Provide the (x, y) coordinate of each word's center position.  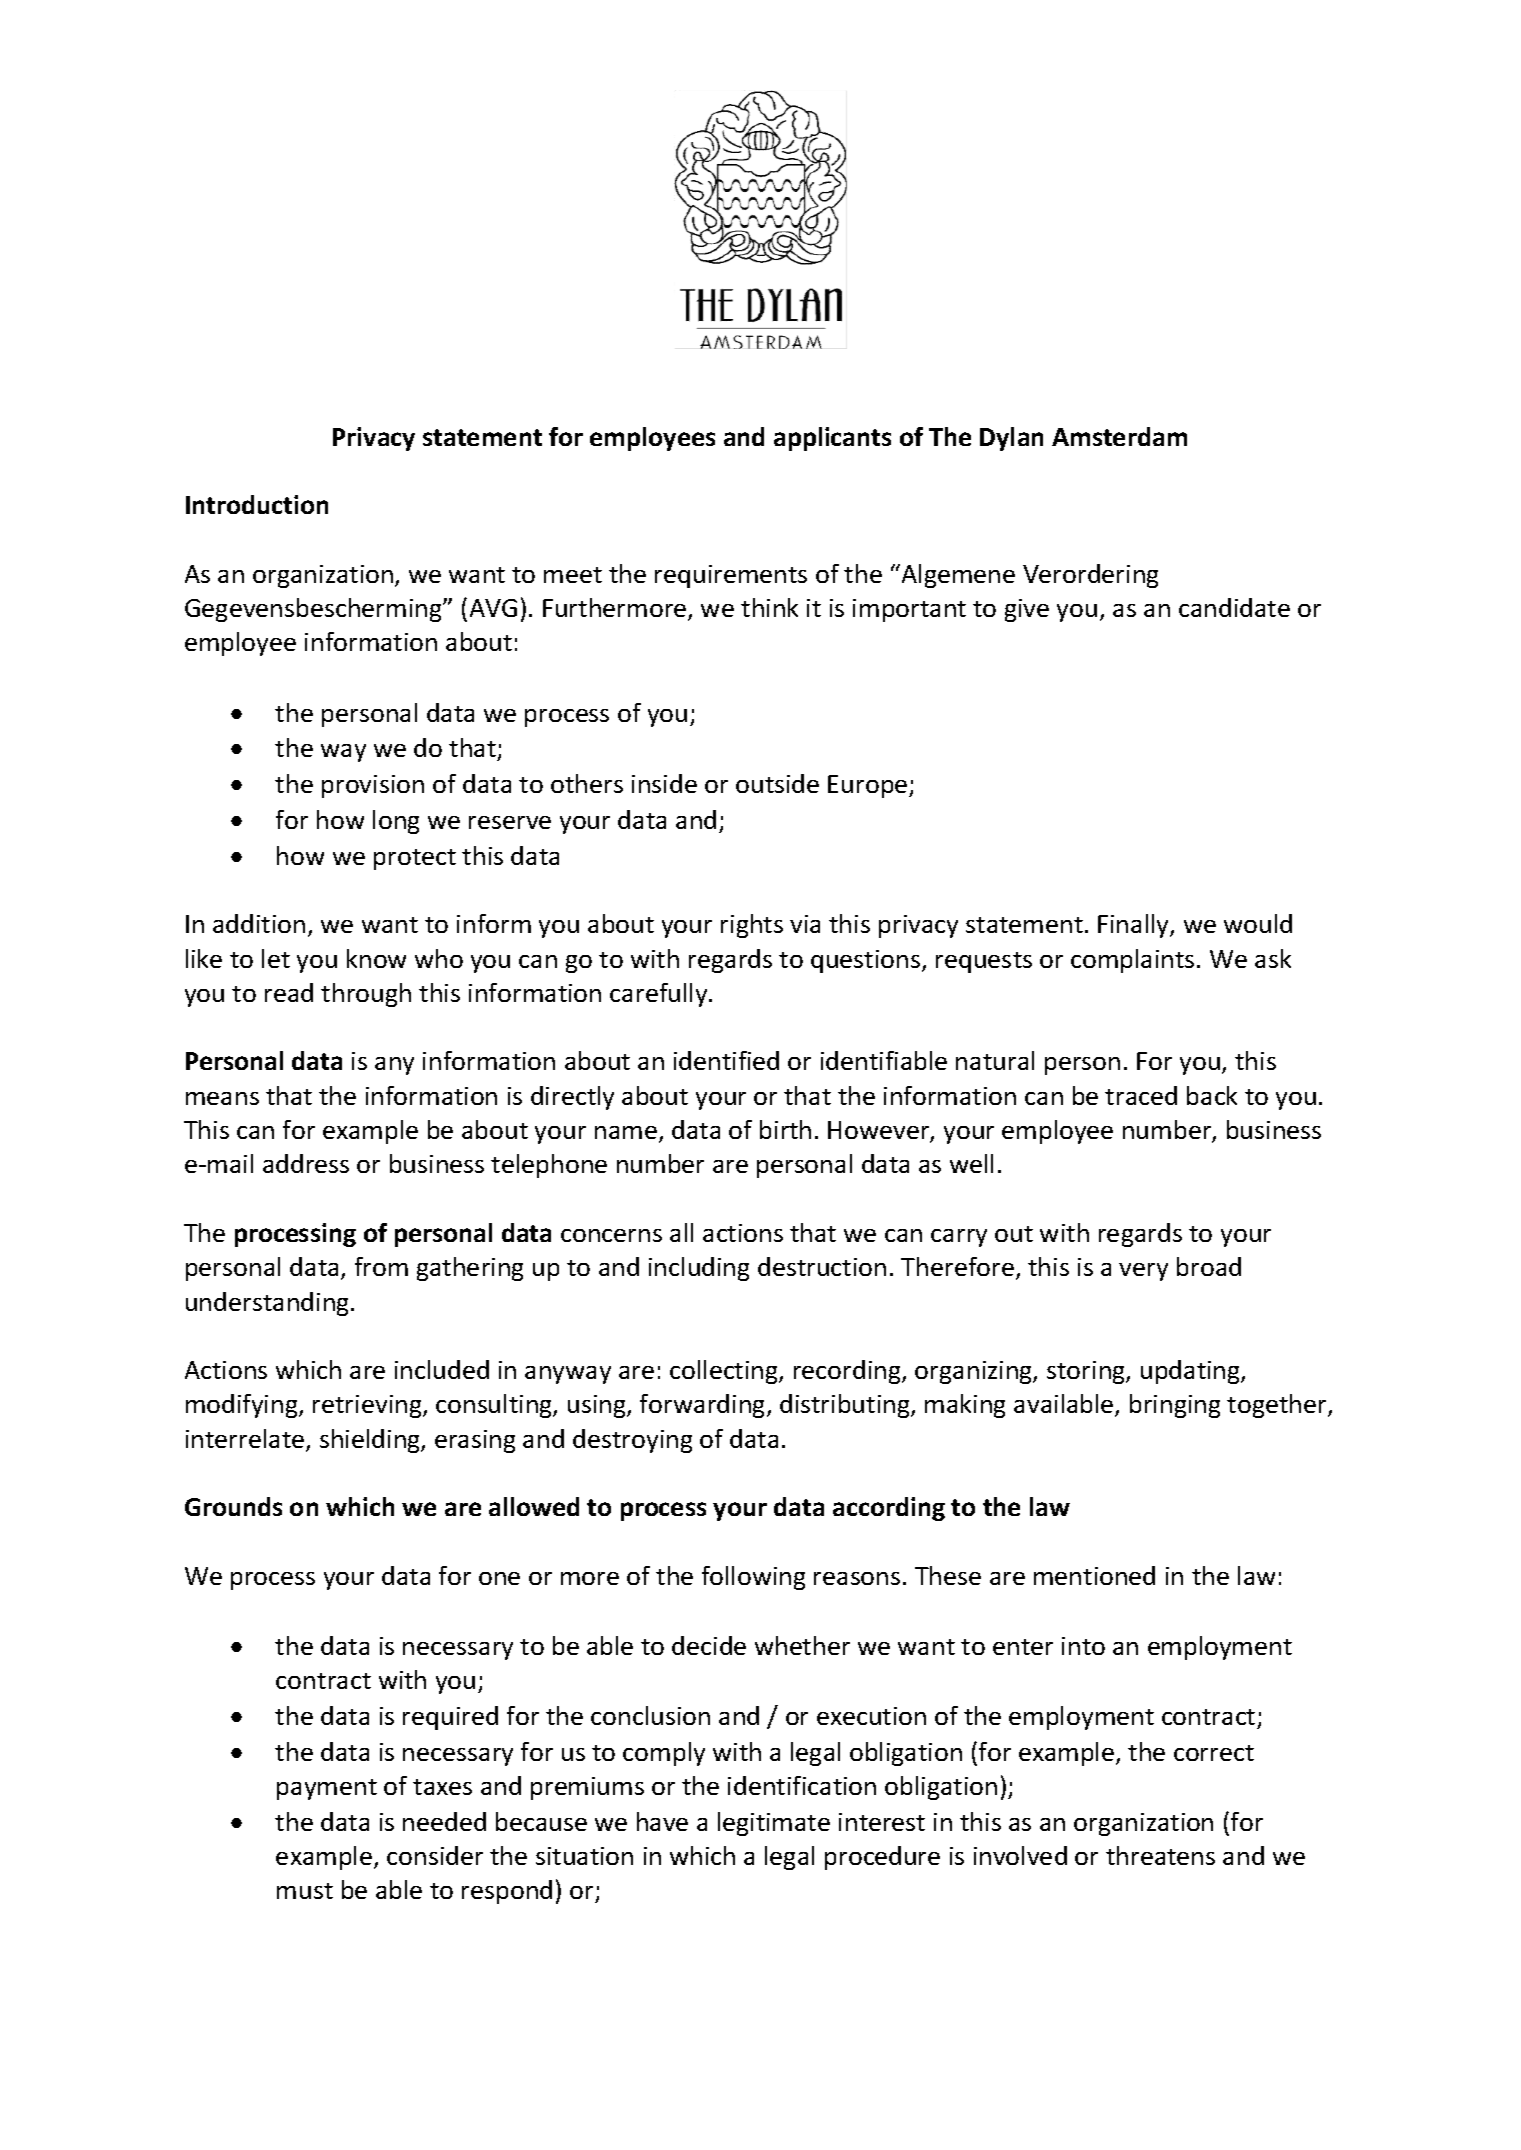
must (305, 1891)
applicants (832, 439)
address (306, 1163)
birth (785, 1129)
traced (1141, 1095)
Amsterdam (1119, 436)
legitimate (774, 1824)
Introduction (257, 504)
